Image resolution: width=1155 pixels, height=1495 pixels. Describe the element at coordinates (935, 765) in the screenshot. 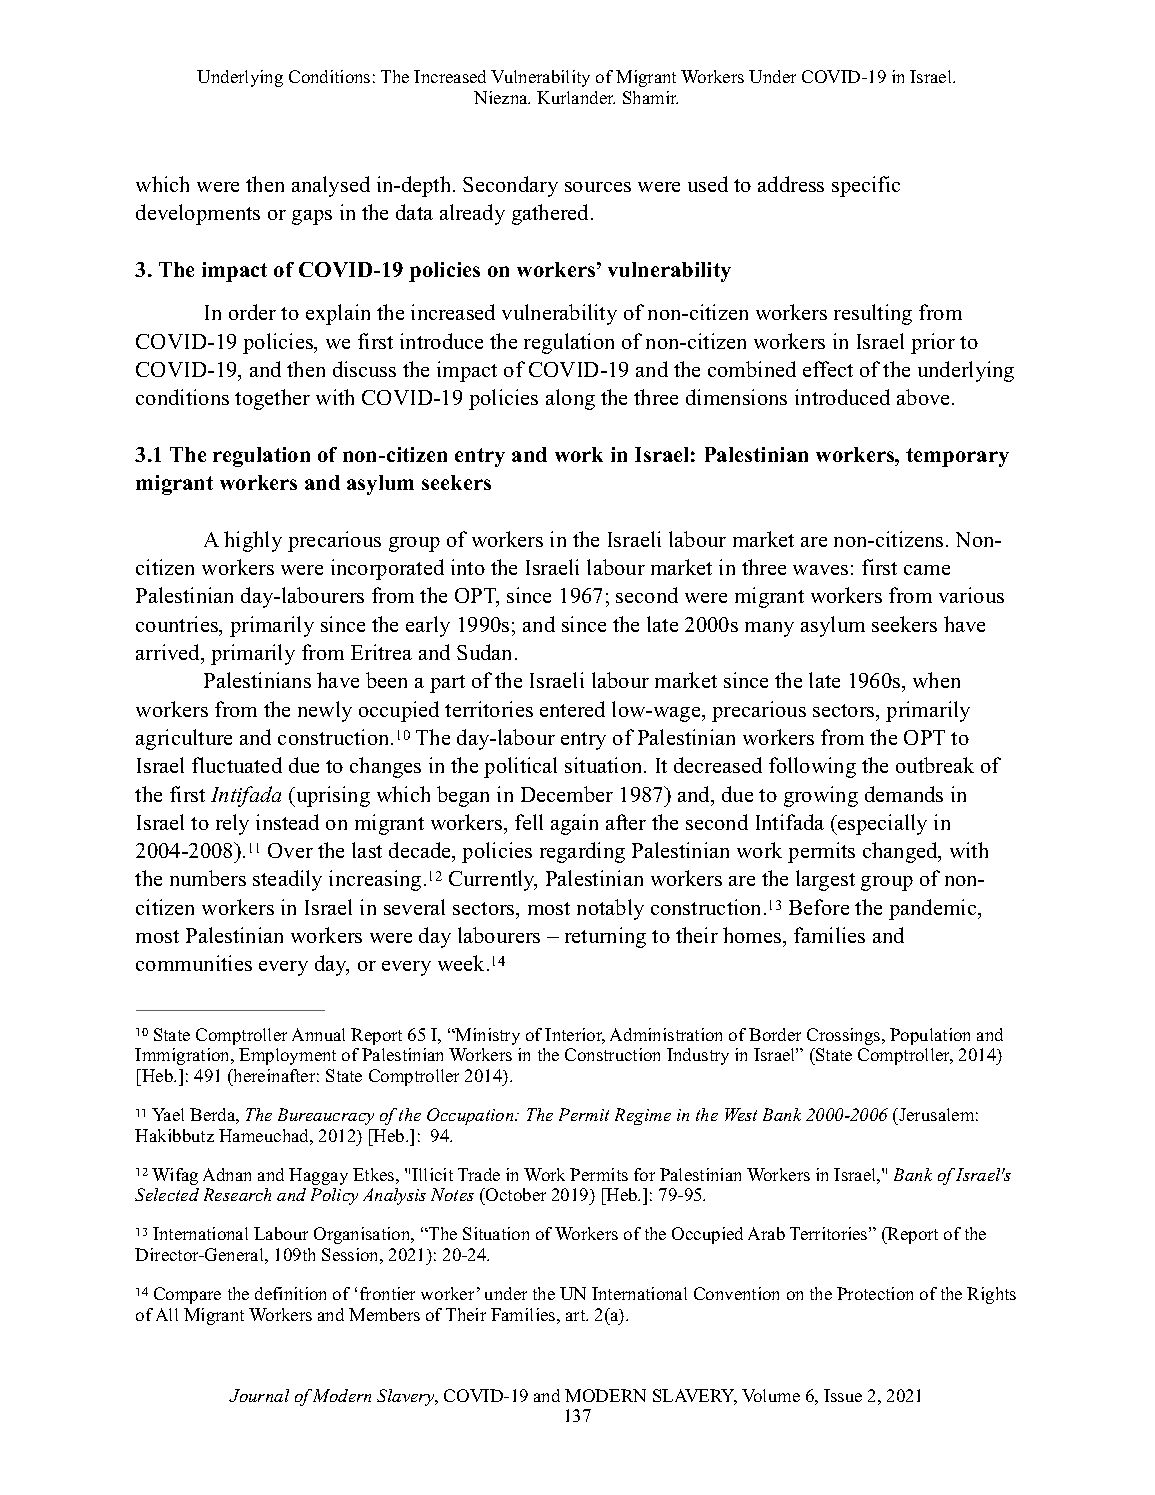

I see `outbreak` at that location.
